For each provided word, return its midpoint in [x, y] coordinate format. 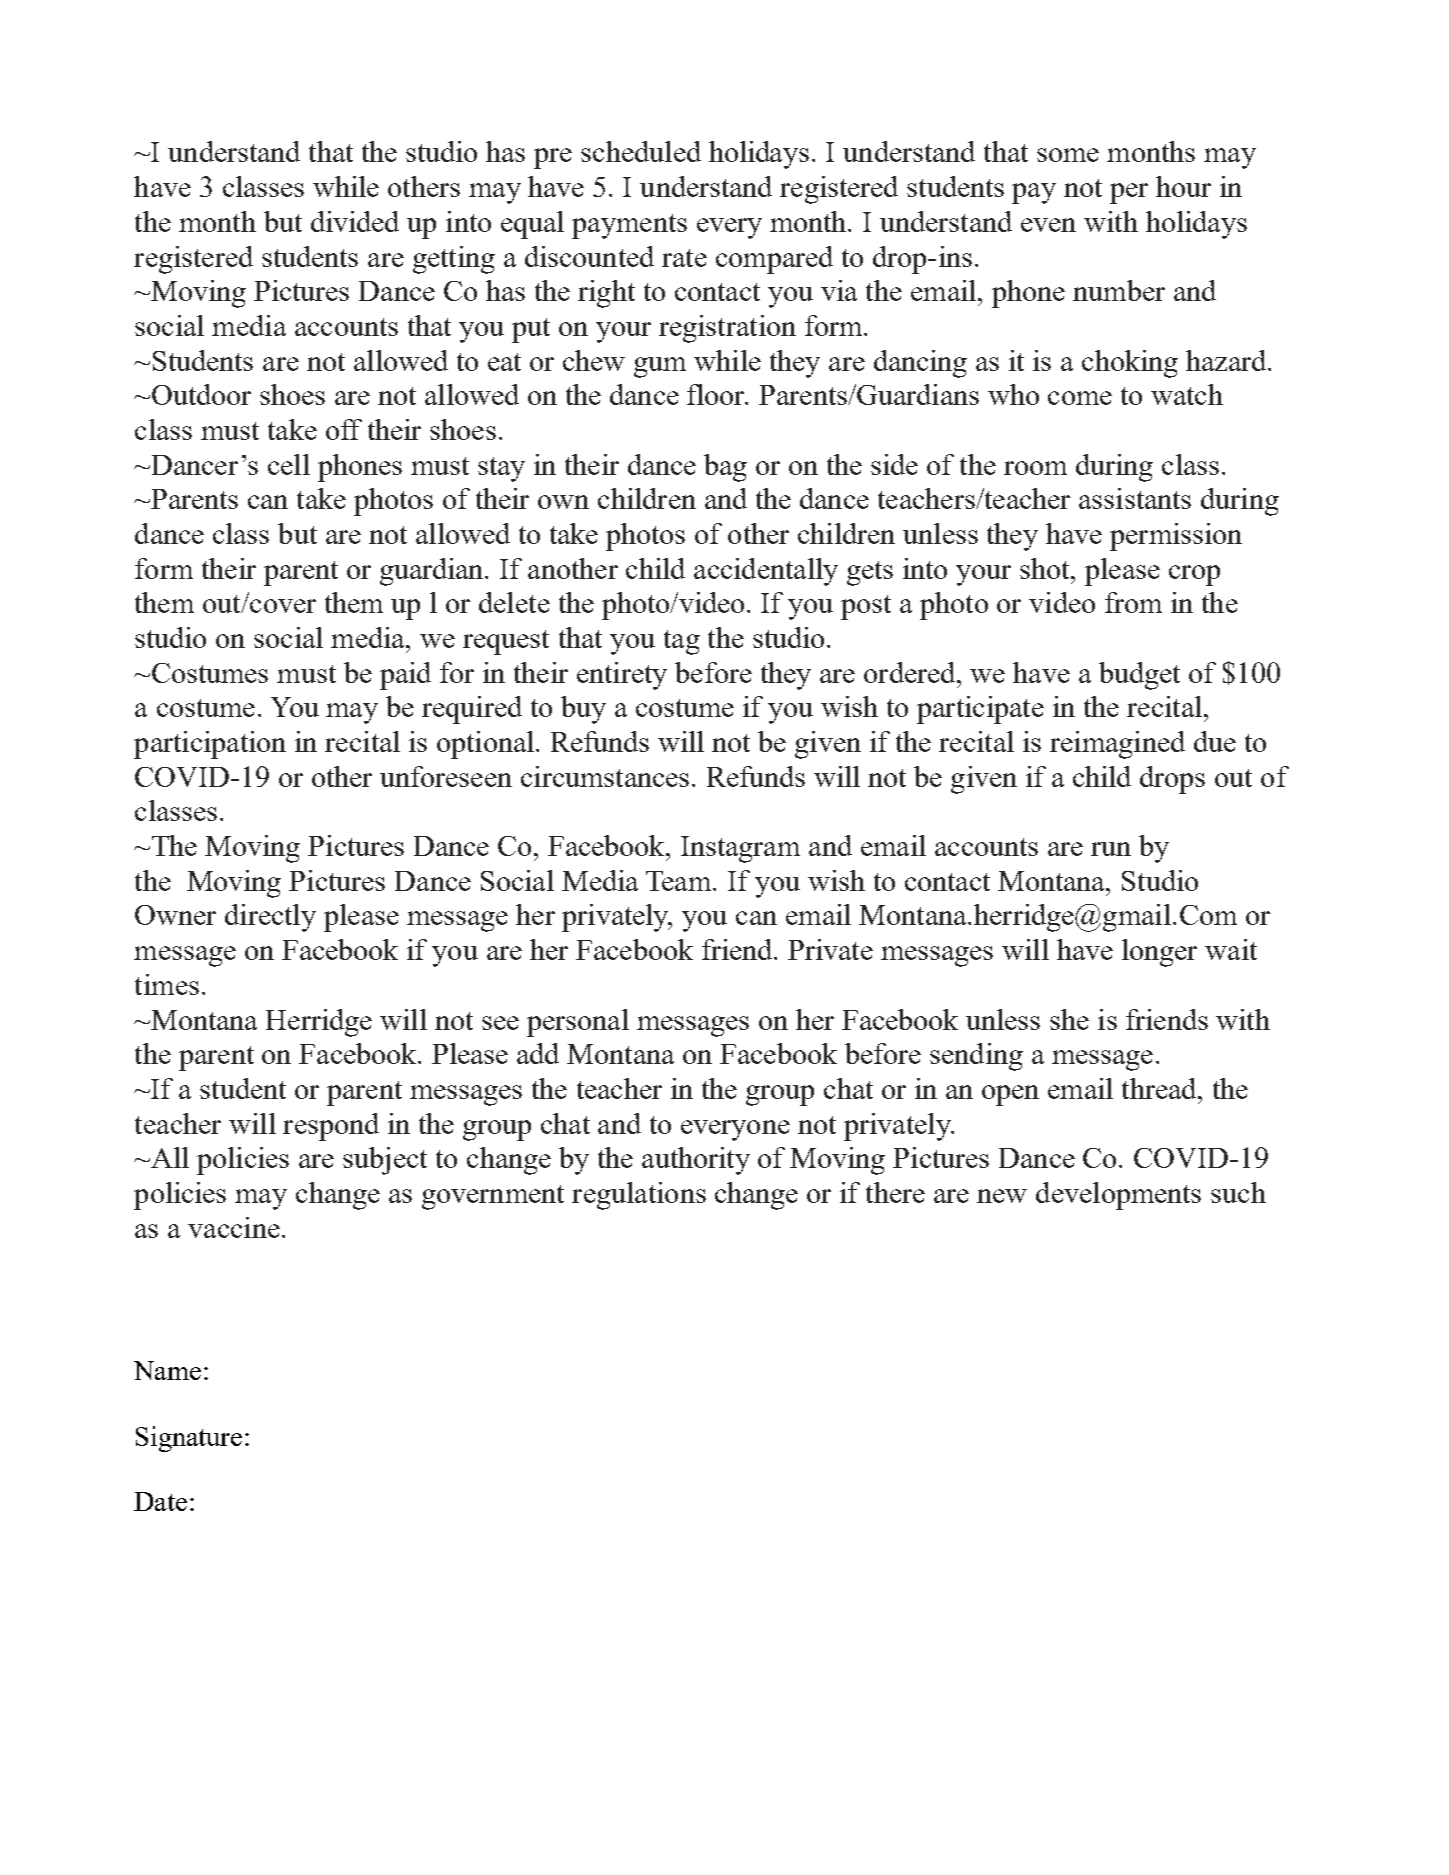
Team [680, 881]
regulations [639, 1196]
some [1068, 155]
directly [270, 918]
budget [1139, 676]
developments [1118, 1196]
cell [289, 464]
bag [725, 468]
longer [1159, 953]
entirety [622, 676]
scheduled [641, 151]
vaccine [234, 1227]
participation [210, 745]
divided [355, 221]
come [1080, 398]
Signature [189, 1439]
